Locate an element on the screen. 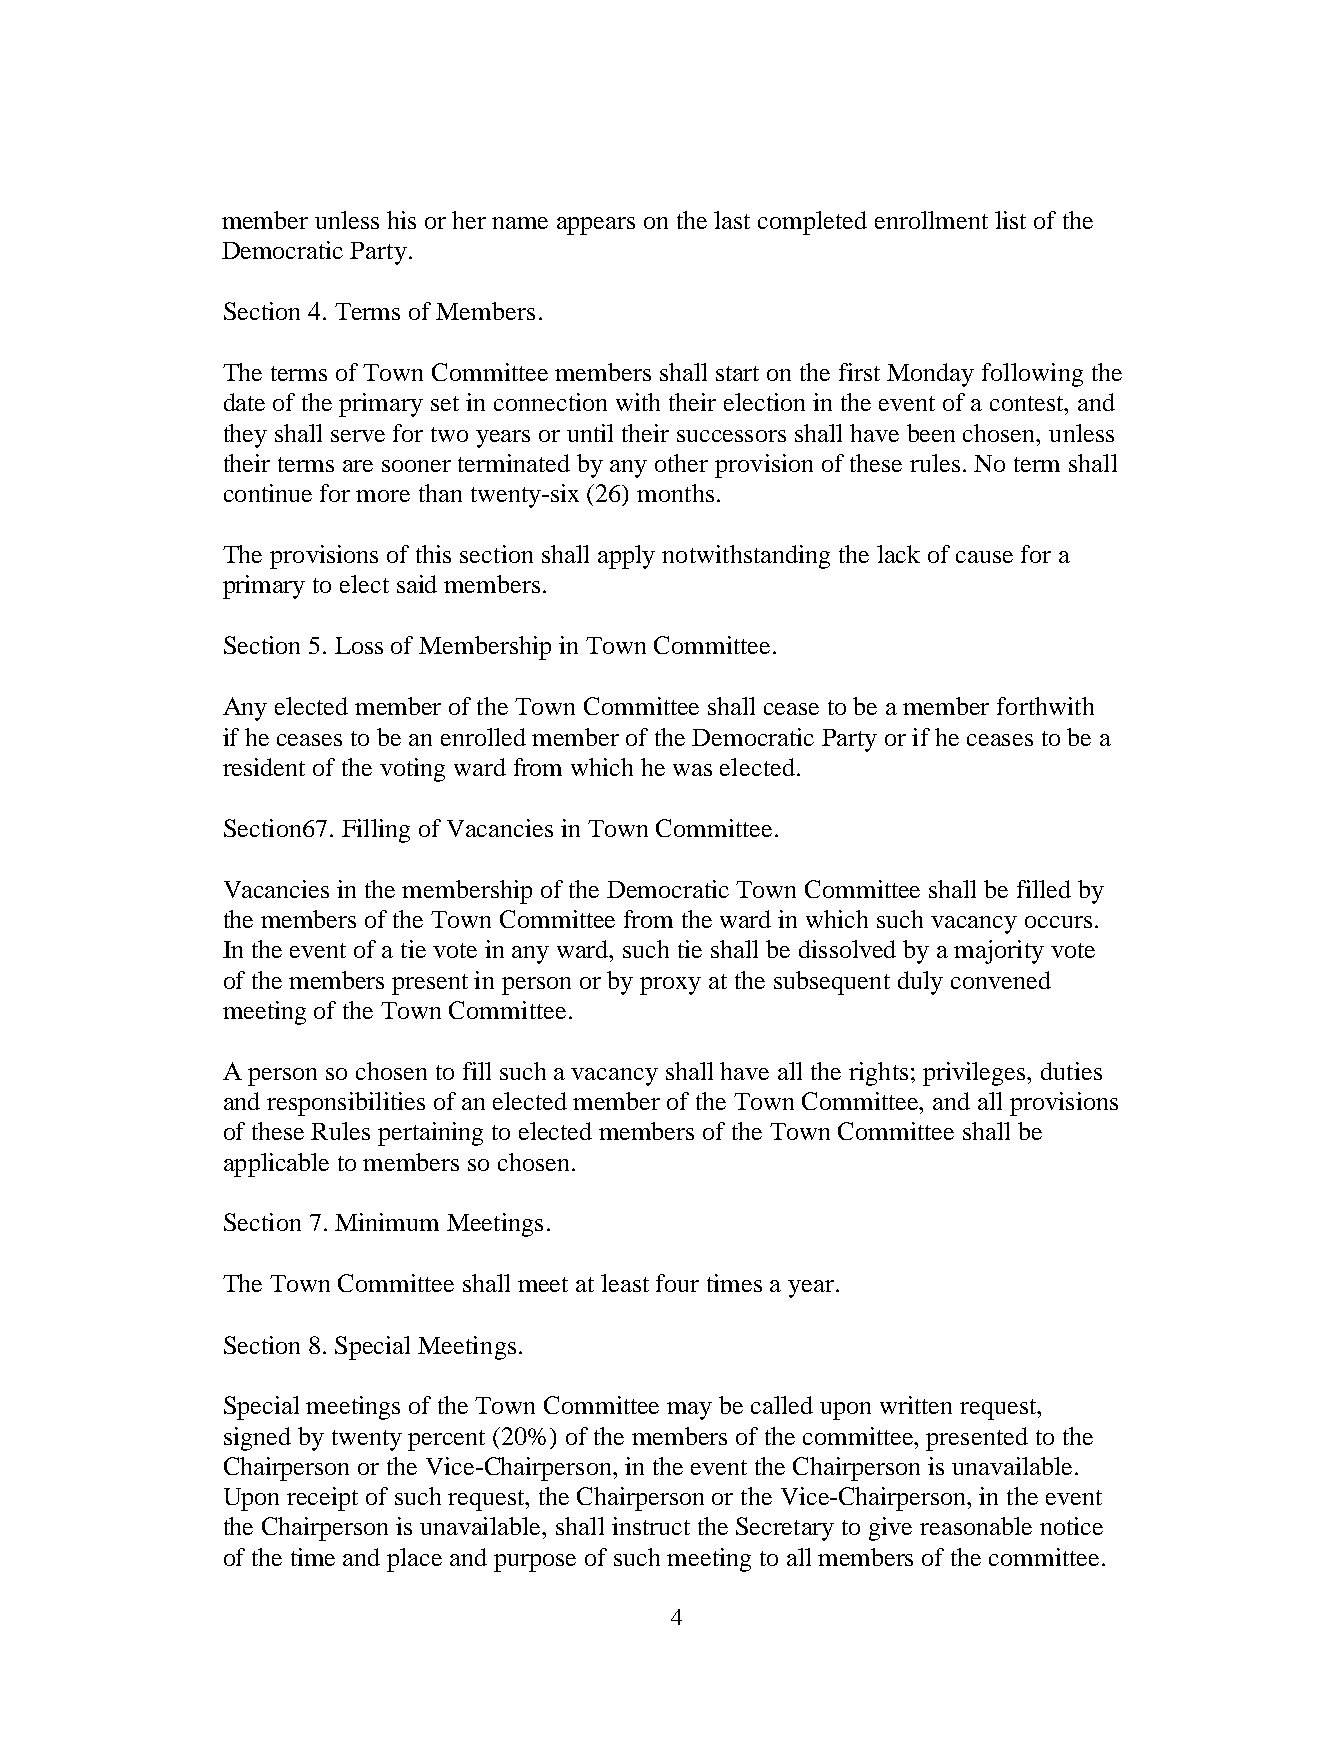 Image resolution: width=1342 pixels, height=1737 pixels. instruct is located at coordinates (651, 1526).
